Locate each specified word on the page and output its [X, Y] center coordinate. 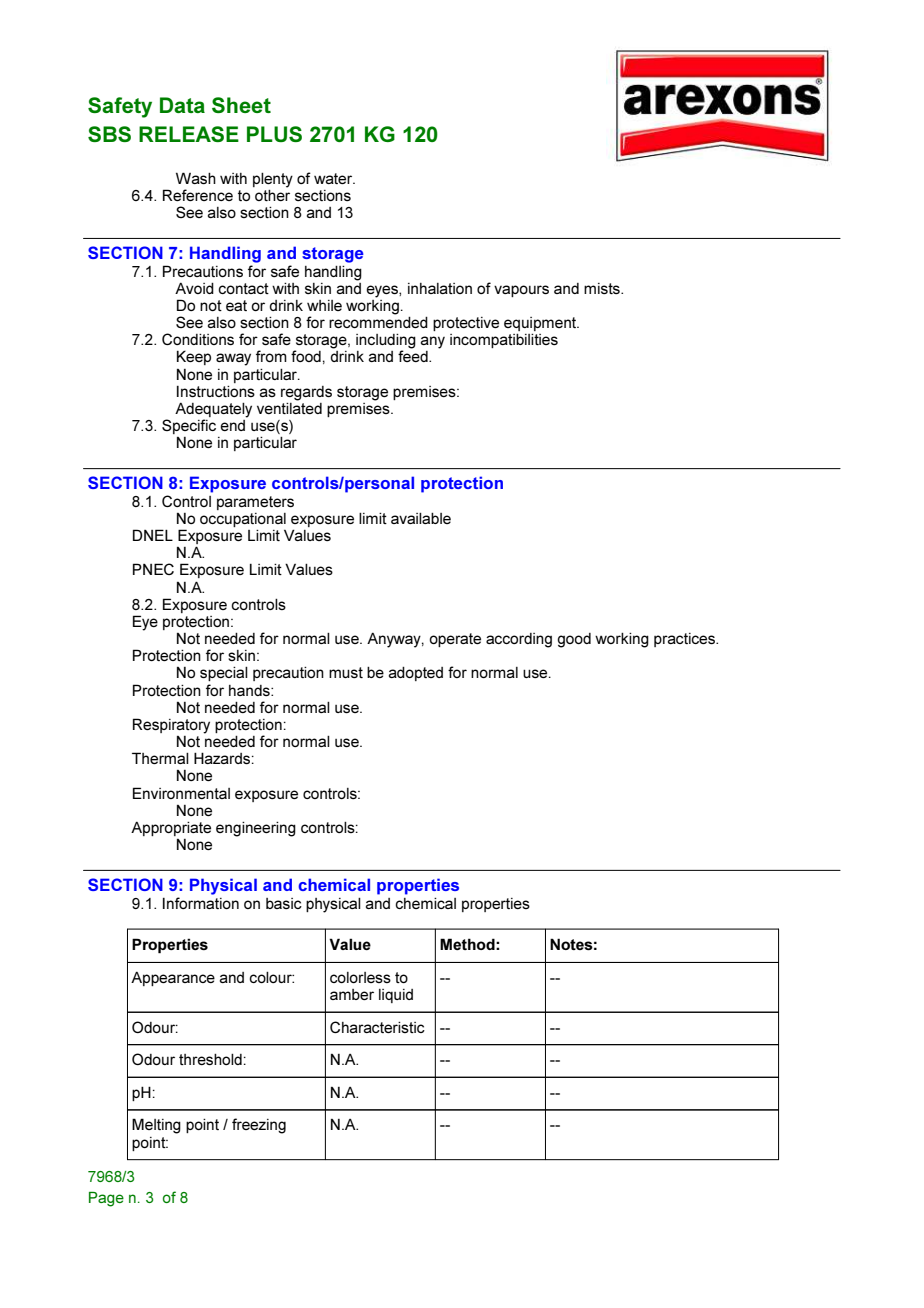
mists [603, 288]
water [334, 178]
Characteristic [377, 1027]
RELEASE [189, 134]
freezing [259, 1126]
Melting [156, 1126]
